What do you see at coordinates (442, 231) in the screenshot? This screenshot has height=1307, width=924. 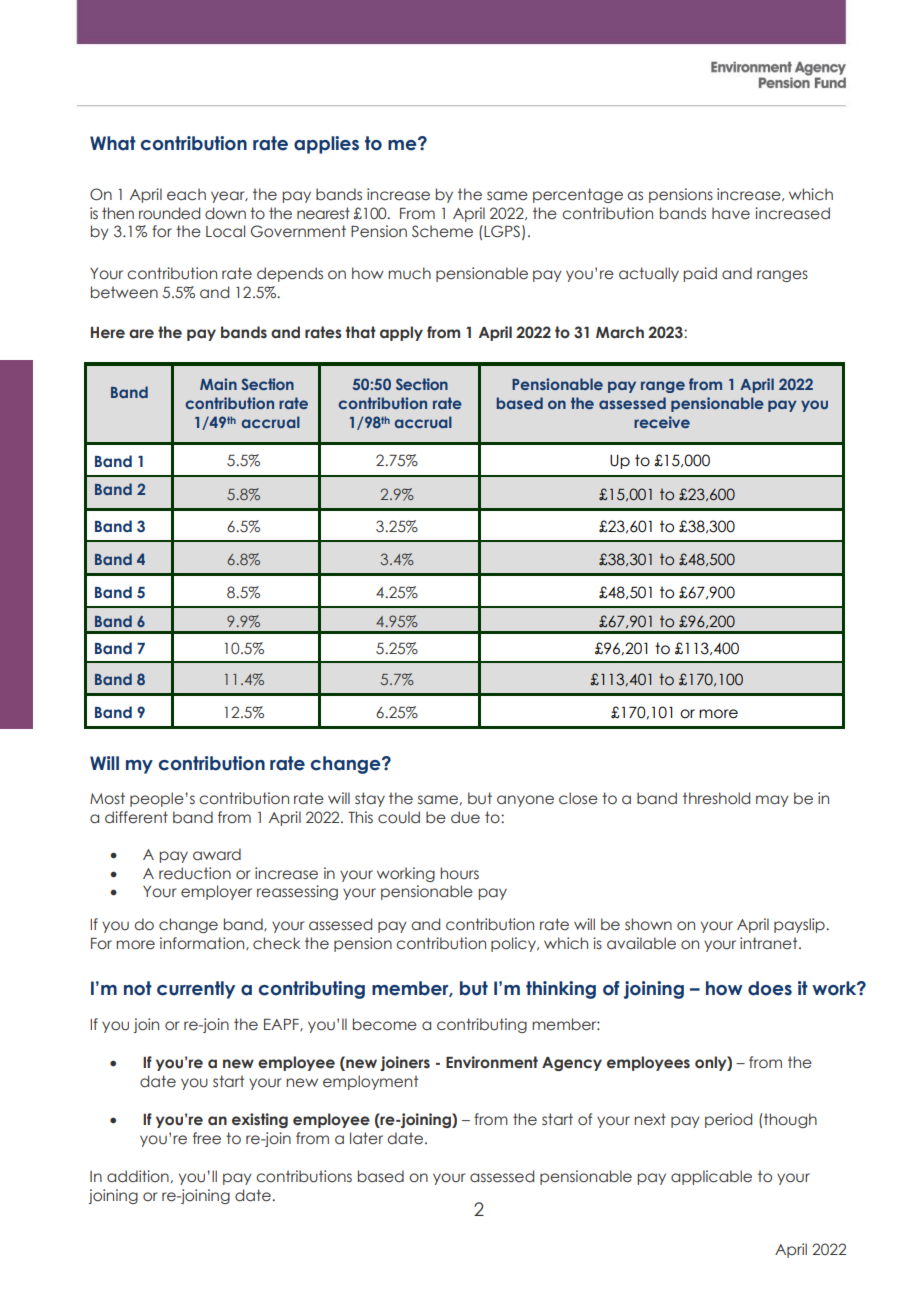 I see `Scheme` at bounding box center [442, 231].
